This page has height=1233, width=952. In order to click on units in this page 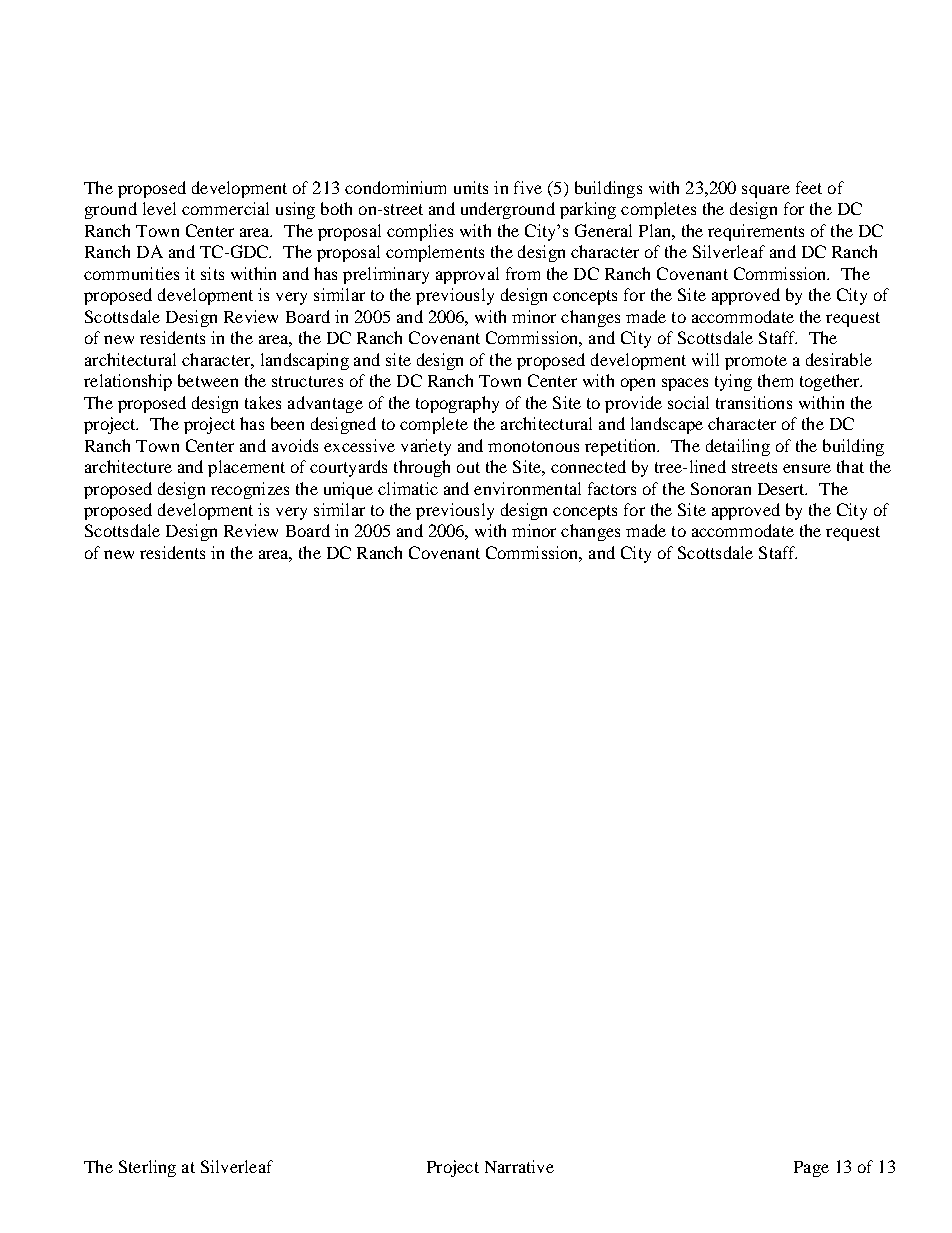, I will do `click(471, 187)`.
